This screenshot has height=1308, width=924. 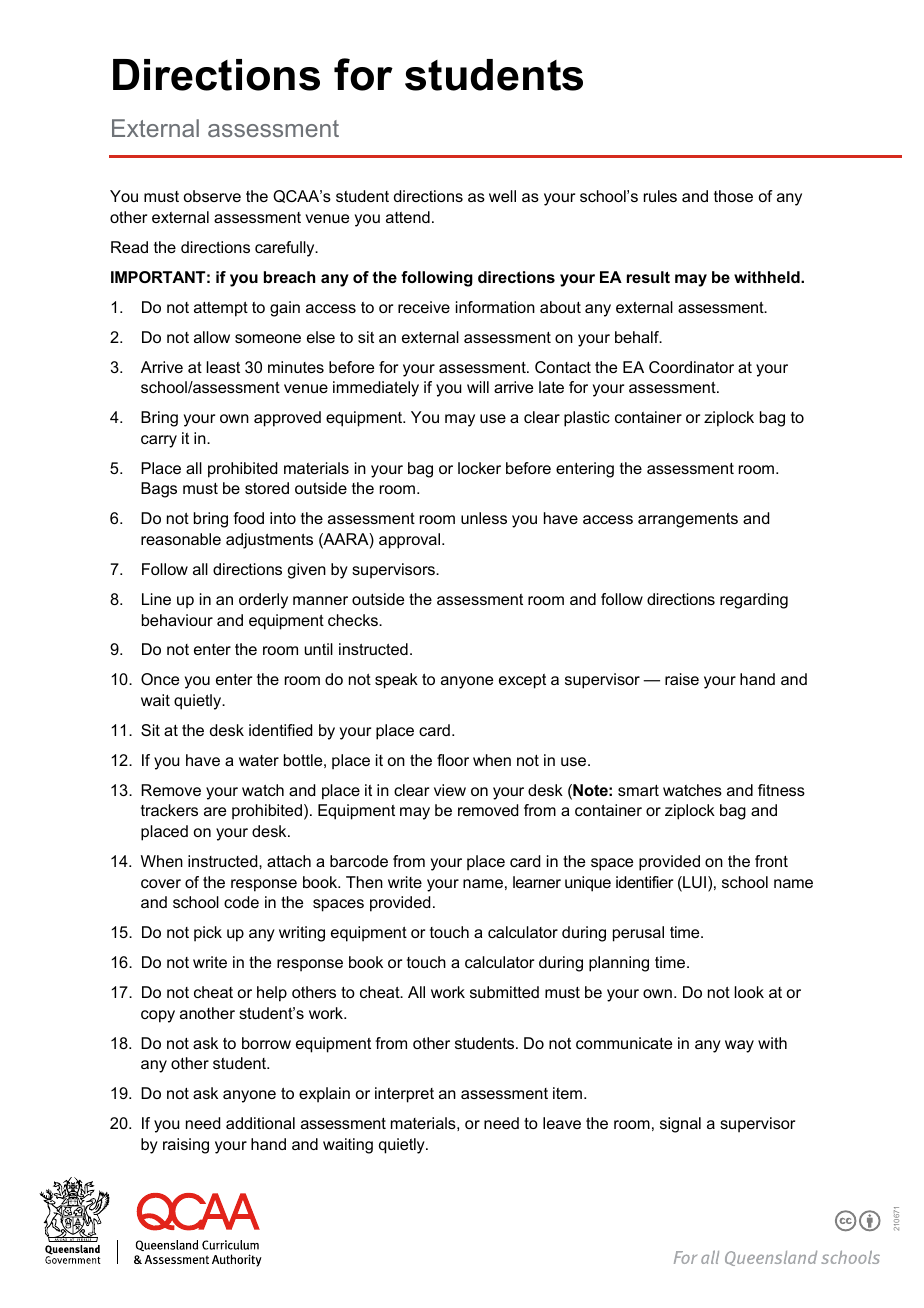 I want to click on signal, so click(x=680, y=1125).
